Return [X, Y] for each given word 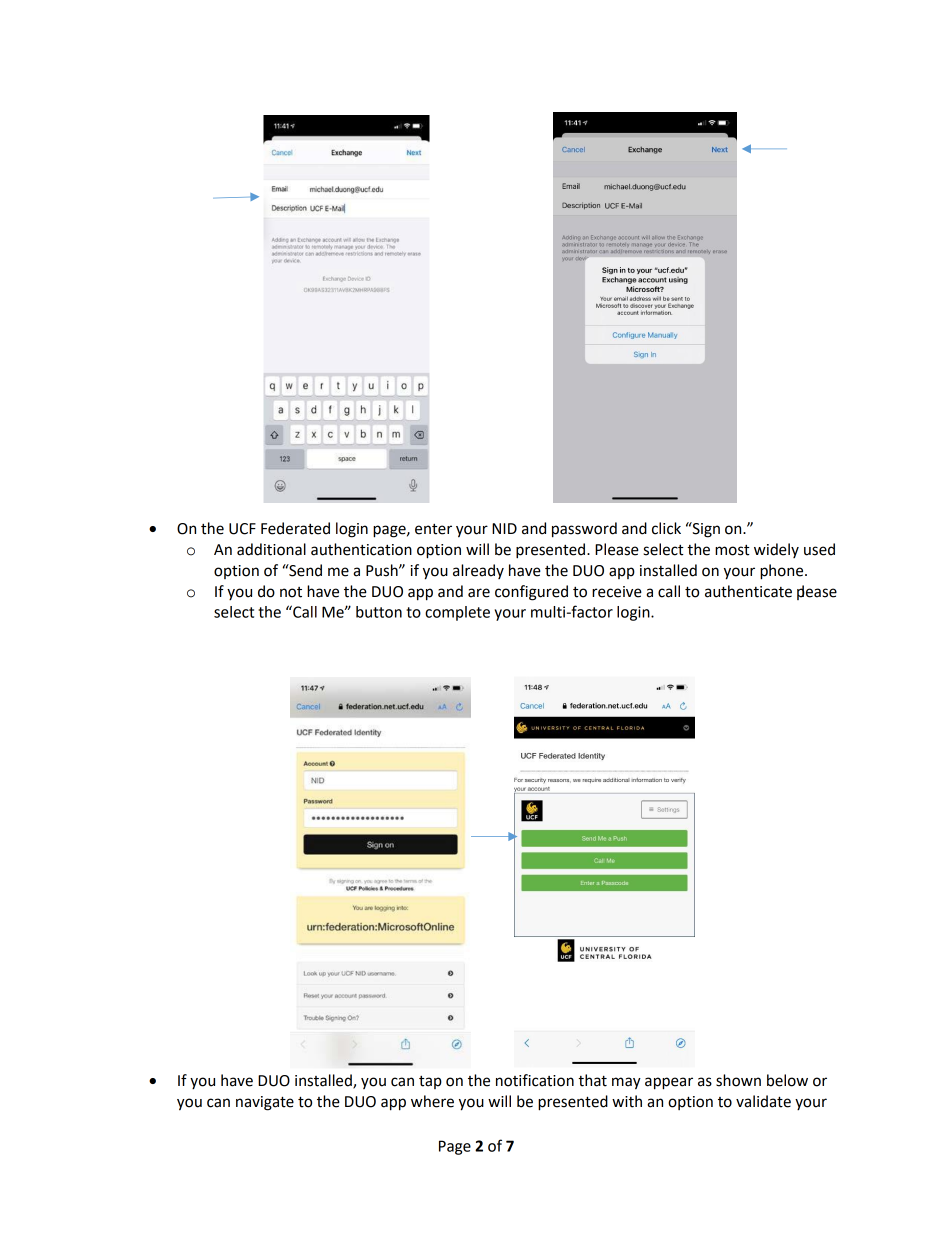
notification [535, 1080]
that [592, 1080]
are [479, 593]
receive [617, 592]
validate [763, 1101]
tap [430, 1082]
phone [783, 572]
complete [457, 613]
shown [738, 1080]
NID [504, 528]
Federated [295, 528]
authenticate [748, 591]
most [732, 550]
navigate [265, 1103]
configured [531, 593]
